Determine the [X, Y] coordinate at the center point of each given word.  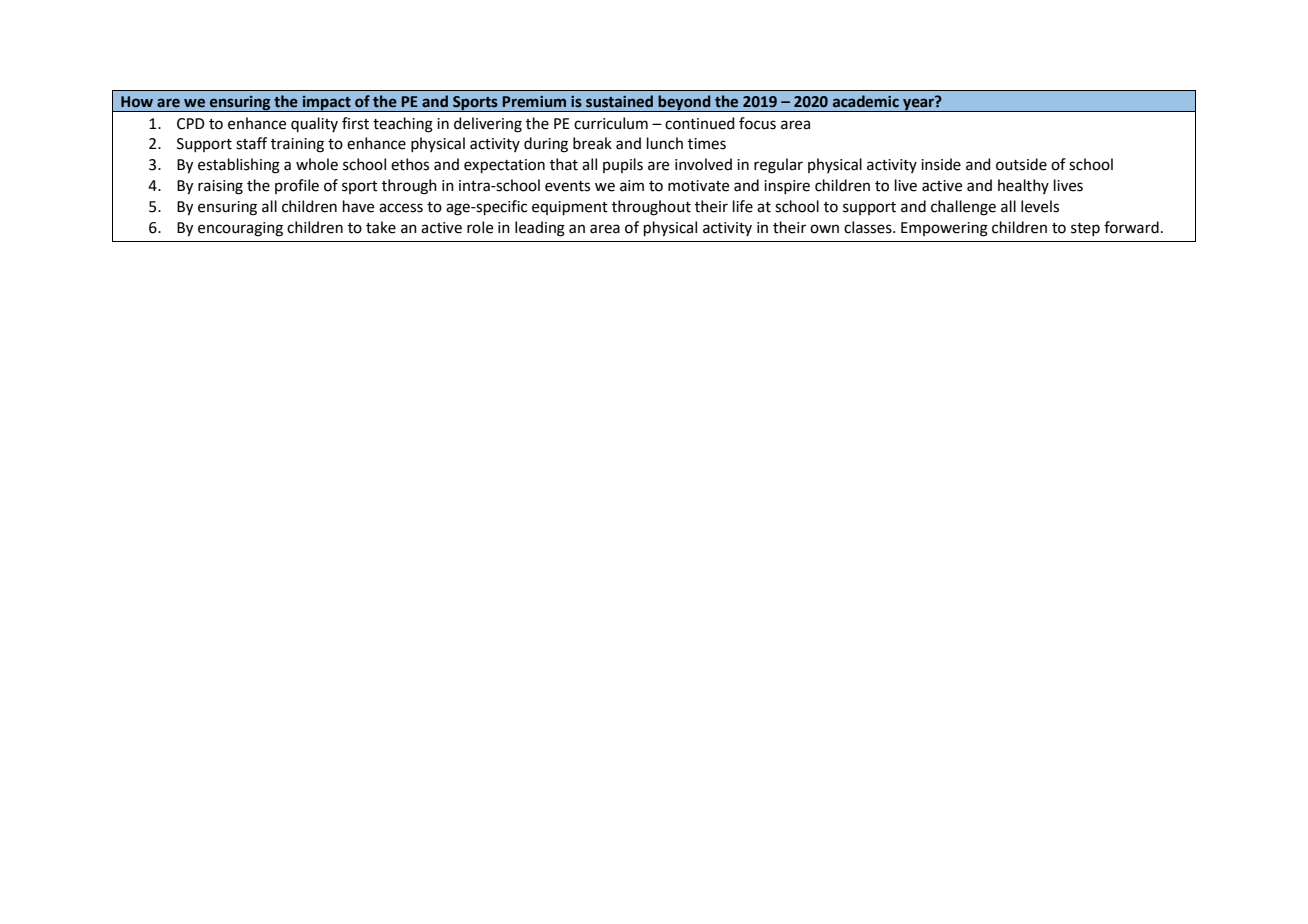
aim [632, 186]
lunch [665, 143]
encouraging [240, 229]
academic [866, 101]
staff [251, 143]
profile [297, 186]
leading [540, 229]
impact [327, 103]
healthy [1023, 186]
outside [1021, 164]
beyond [684, 103]
